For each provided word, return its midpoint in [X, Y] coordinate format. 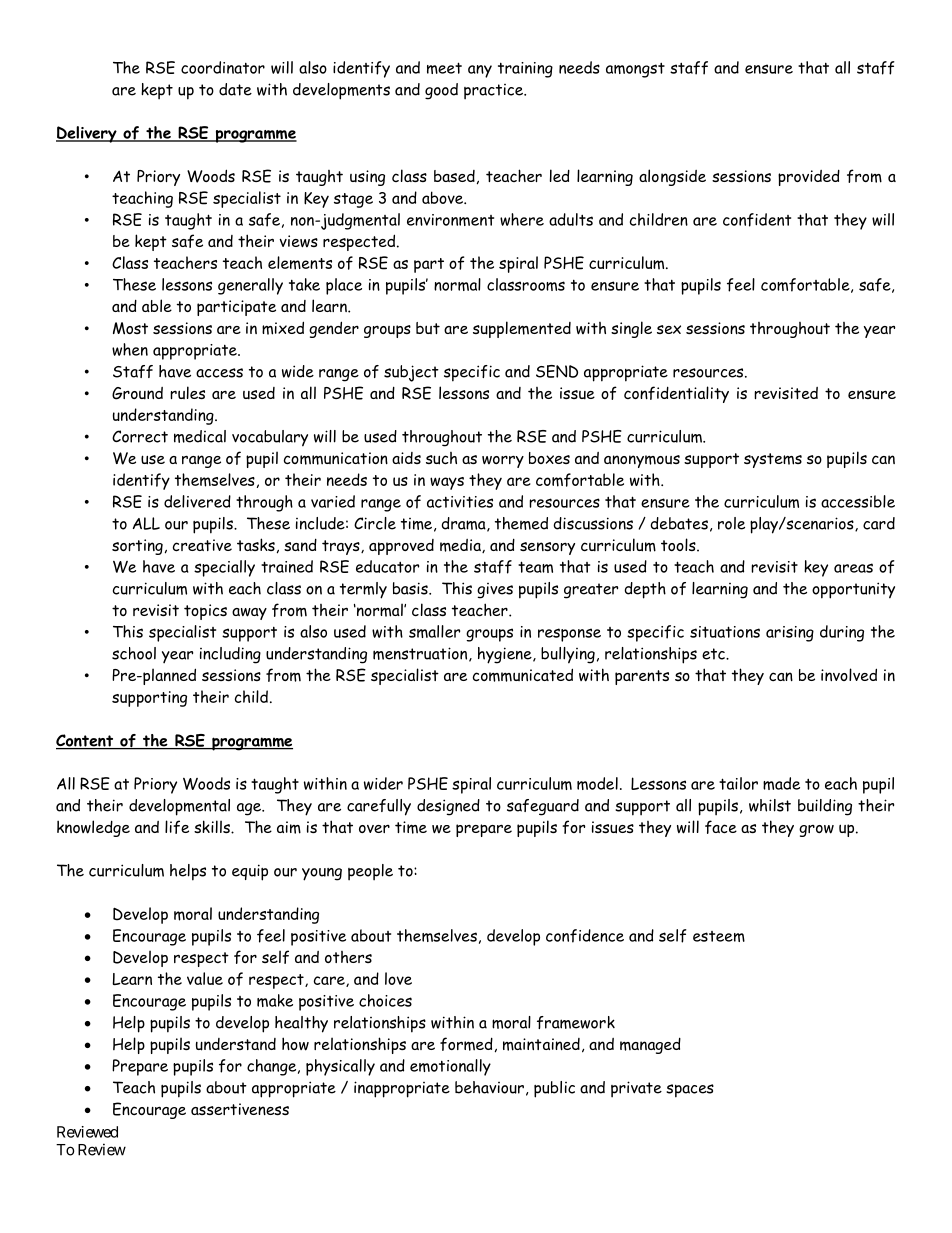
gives [495, 591]
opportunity [853, 590]
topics [205, 612]
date [235, 89]
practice [494, 92]
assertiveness [240, 1109]
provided [809, 177]
